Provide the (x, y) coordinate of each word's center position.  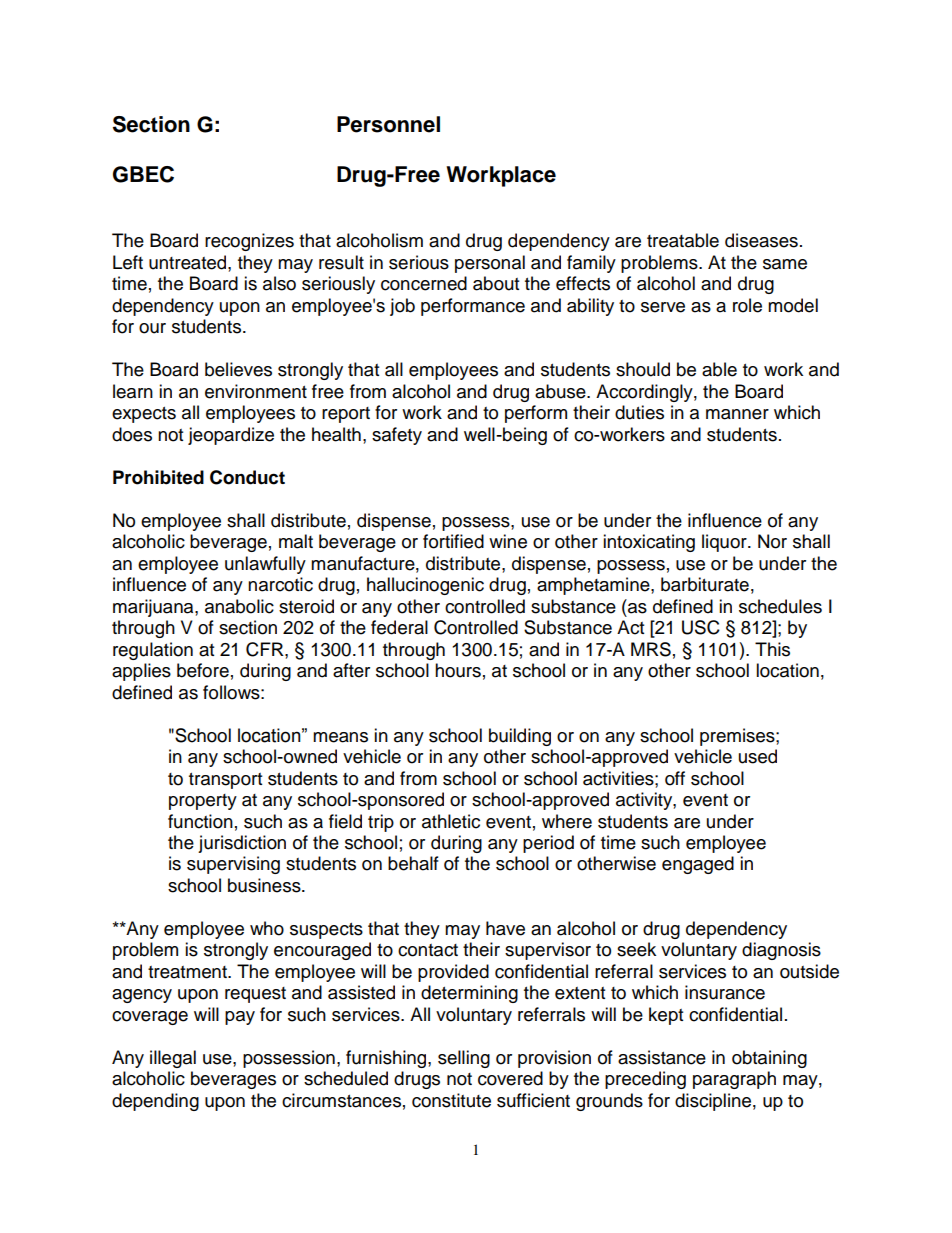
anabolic (239, 606)
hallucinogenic (425, 586)
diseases (761, 240)
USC (701, 627)
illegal (173, 1059)
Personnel (388, 124)
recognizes (249, 242)
